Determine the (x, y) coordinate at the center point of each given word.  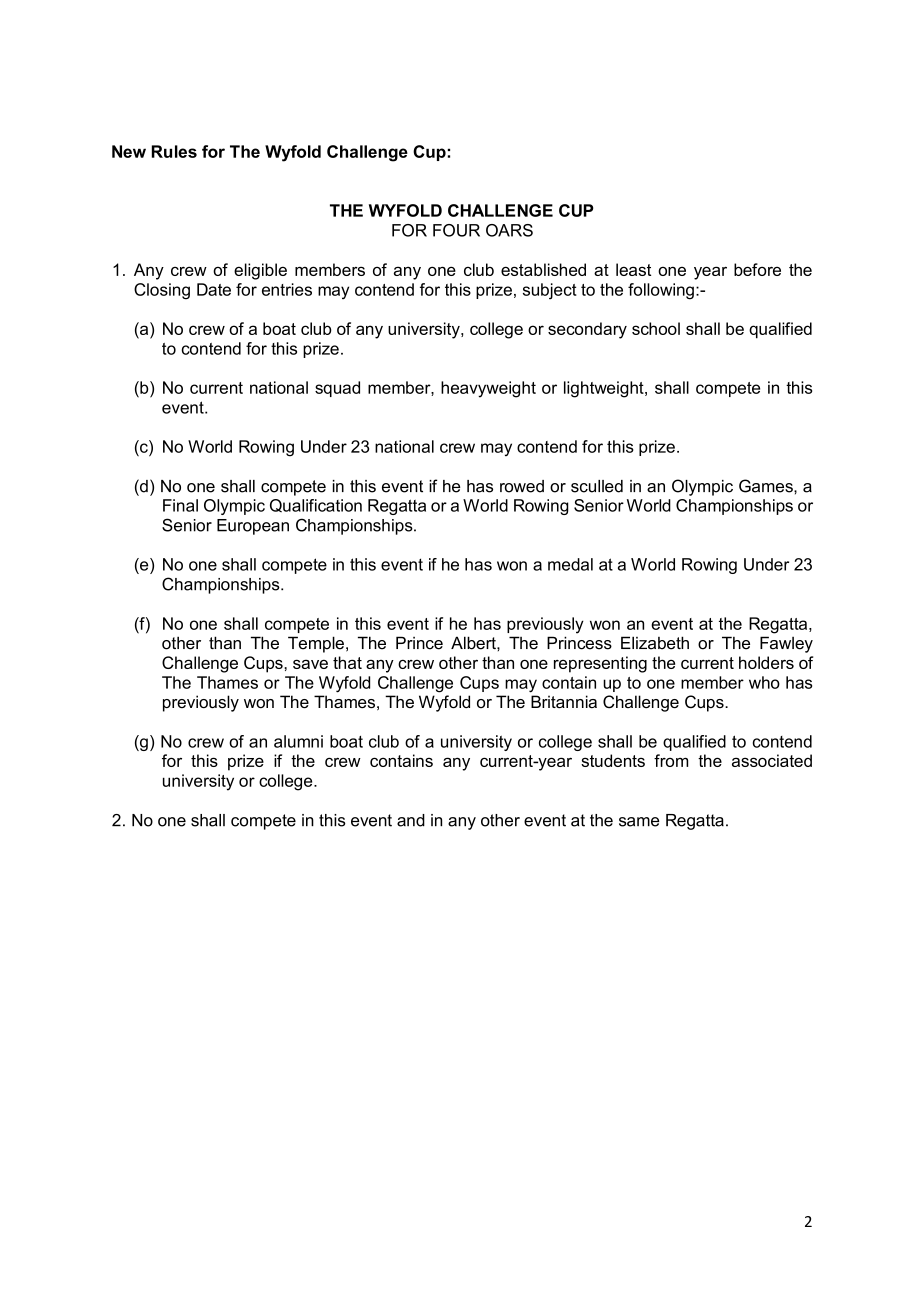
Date (214, 289)
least (633, 269)
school (656, 328)
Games (767, 486)
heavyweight (488, 389)
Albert (474, 643)
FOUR (456, 230)
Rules (174, 151)
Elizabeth (655, 643)
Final (180, 505)
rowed (522, 486)
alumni (298, 741)
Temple (316, 644)
